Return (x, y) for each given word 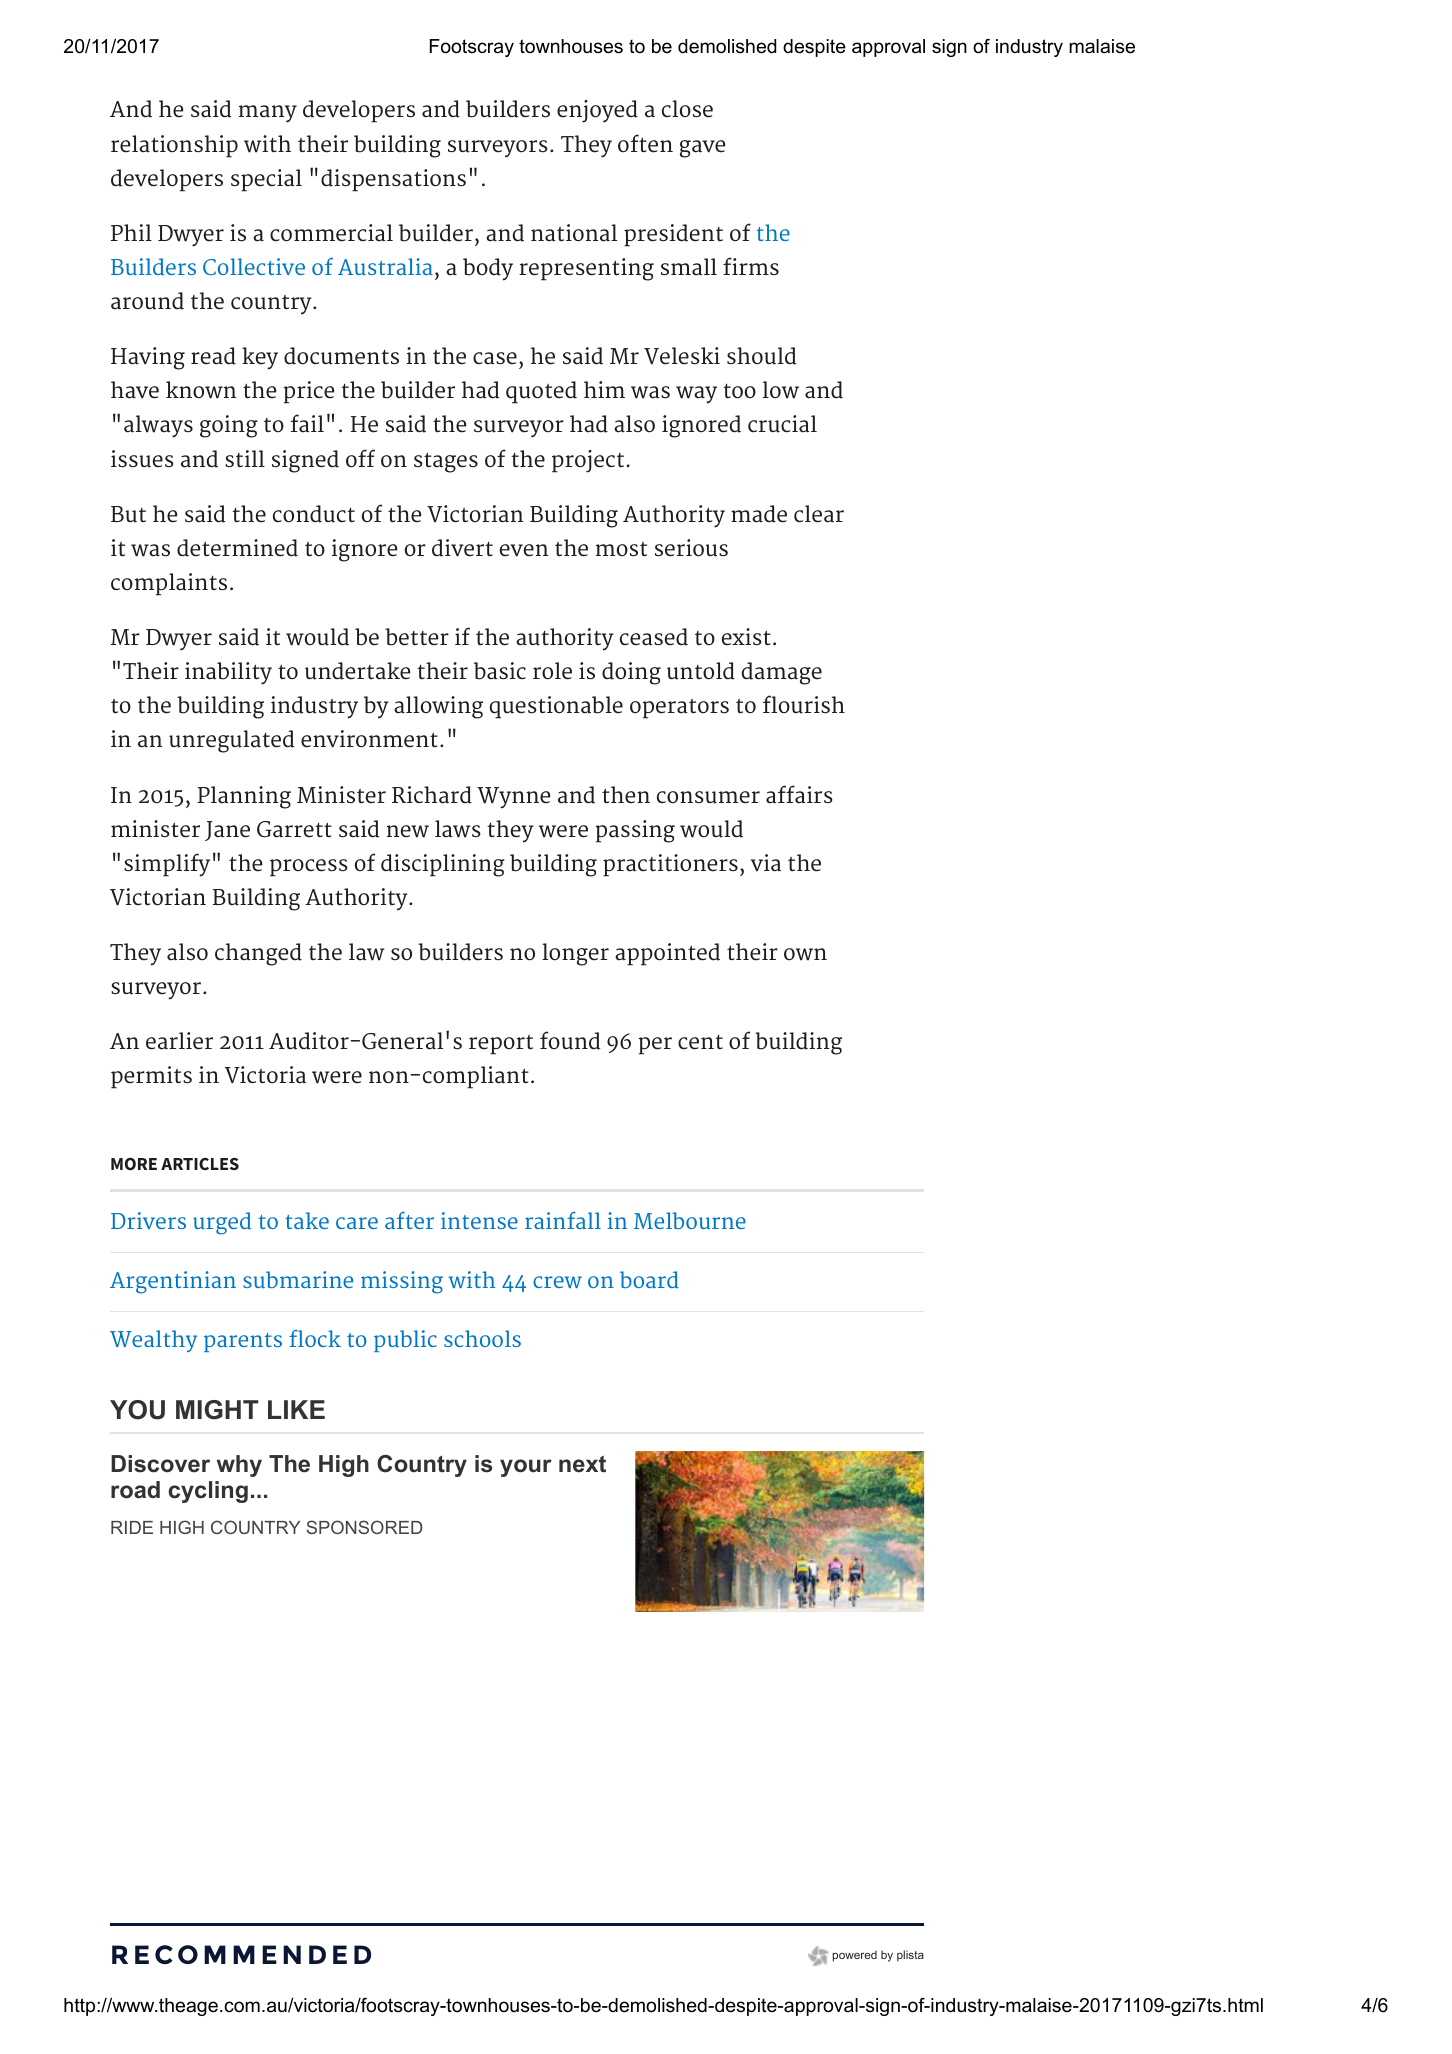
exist (746, 637)
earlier (179, 1041)
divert (462, 548)
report (501, 1045)
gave (702, 149)
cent (700, 1042)
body (488, 269)
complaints (169, 584)
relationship (174, 146)
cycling (208, 1492)
